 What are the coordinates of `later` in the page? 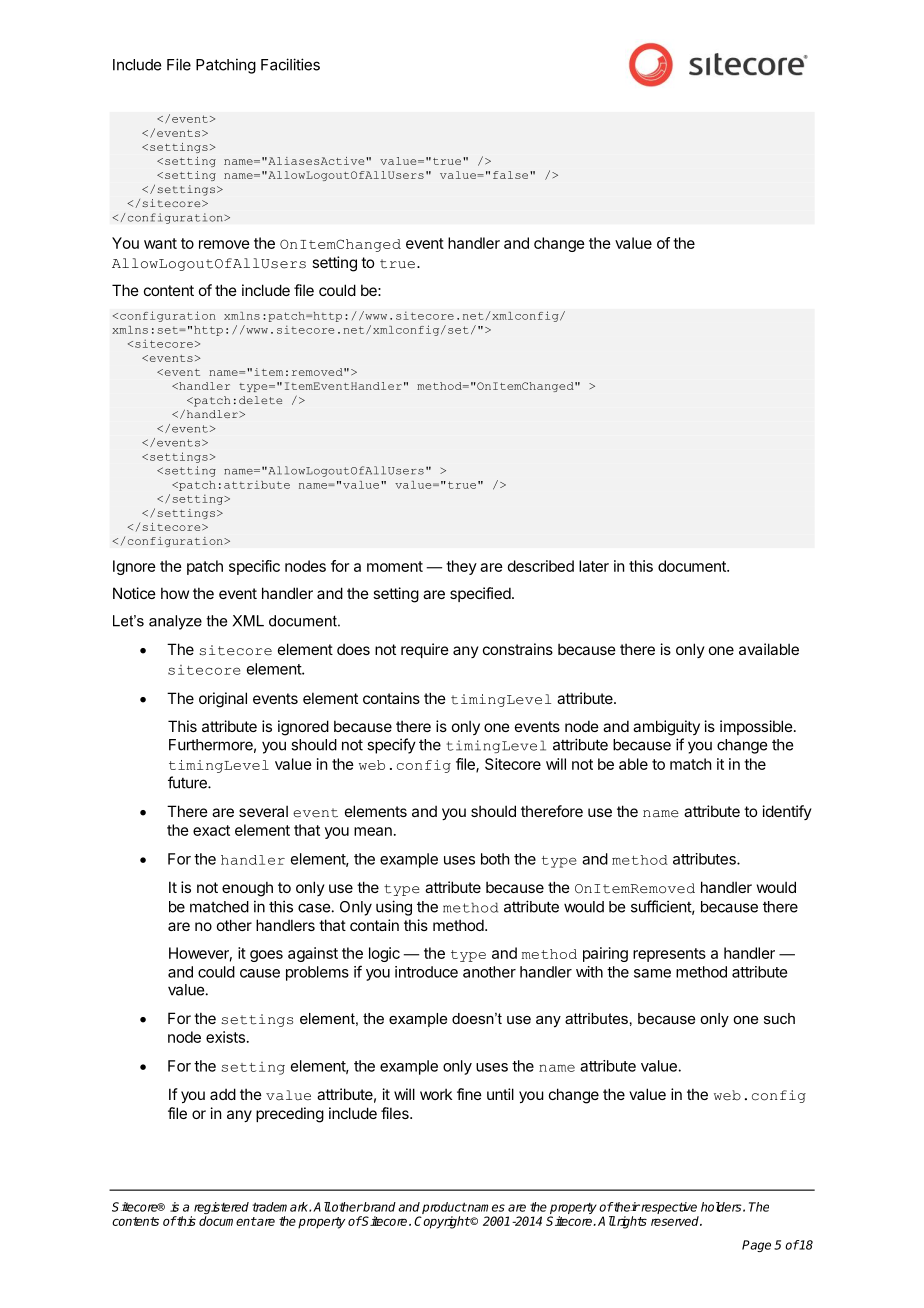 It's located at (594, 566).
